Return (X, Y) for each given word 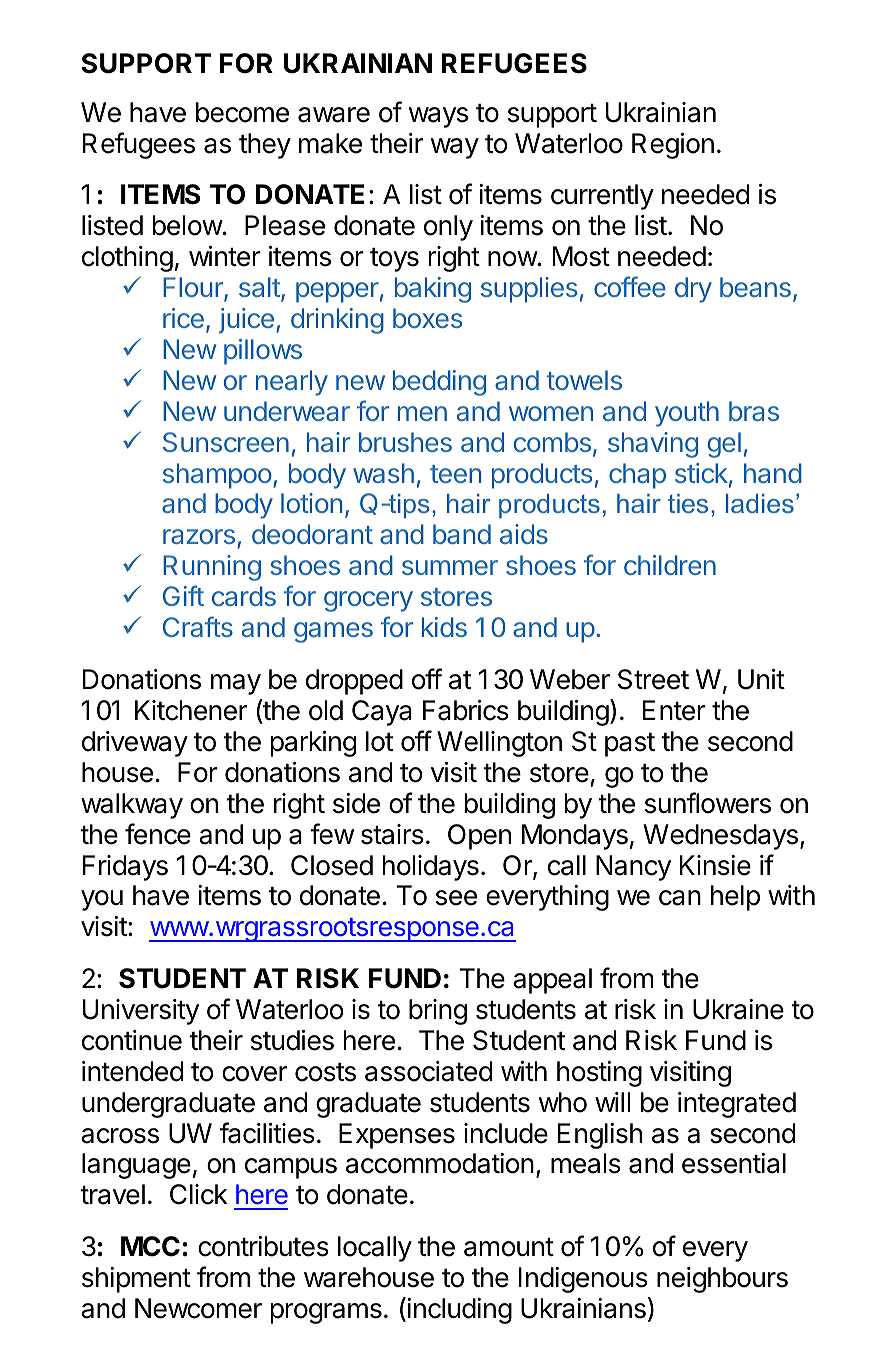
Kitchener (191, 710)
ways (438, 117)
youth (687, 414)
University (141, 1012)
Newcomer (198, 1308)
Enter (674, 710)
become (242, 112)
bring (438, 1012)
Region (673, 146)
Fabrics (466, 710)
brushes (405, 442)
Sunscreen (226, 442)
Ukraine (738, 1009)
